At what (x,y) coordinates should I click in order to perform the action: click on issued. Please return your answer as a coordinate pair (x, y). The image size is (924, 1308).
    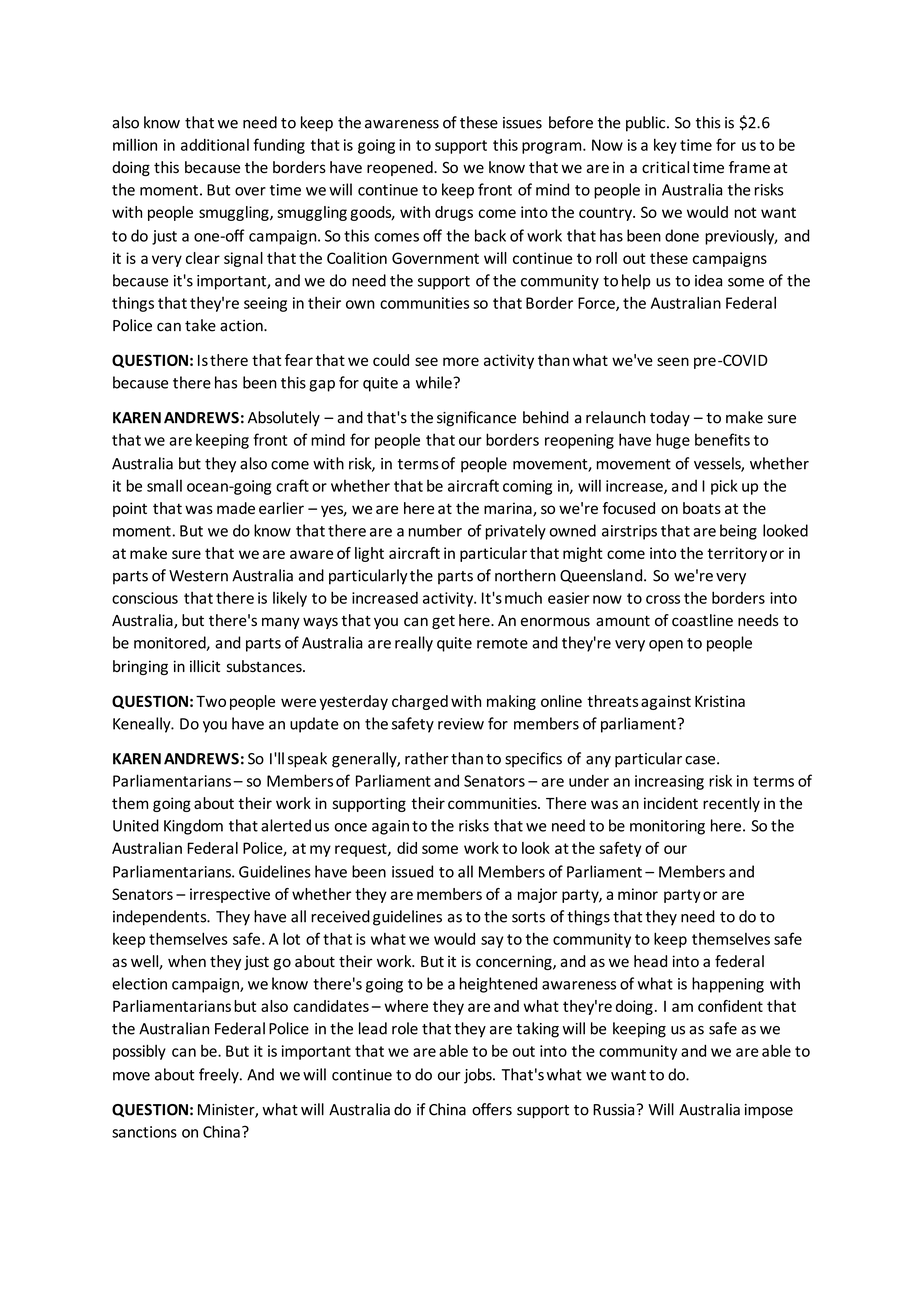
    Looking at the image, I should click on (412, 871).
